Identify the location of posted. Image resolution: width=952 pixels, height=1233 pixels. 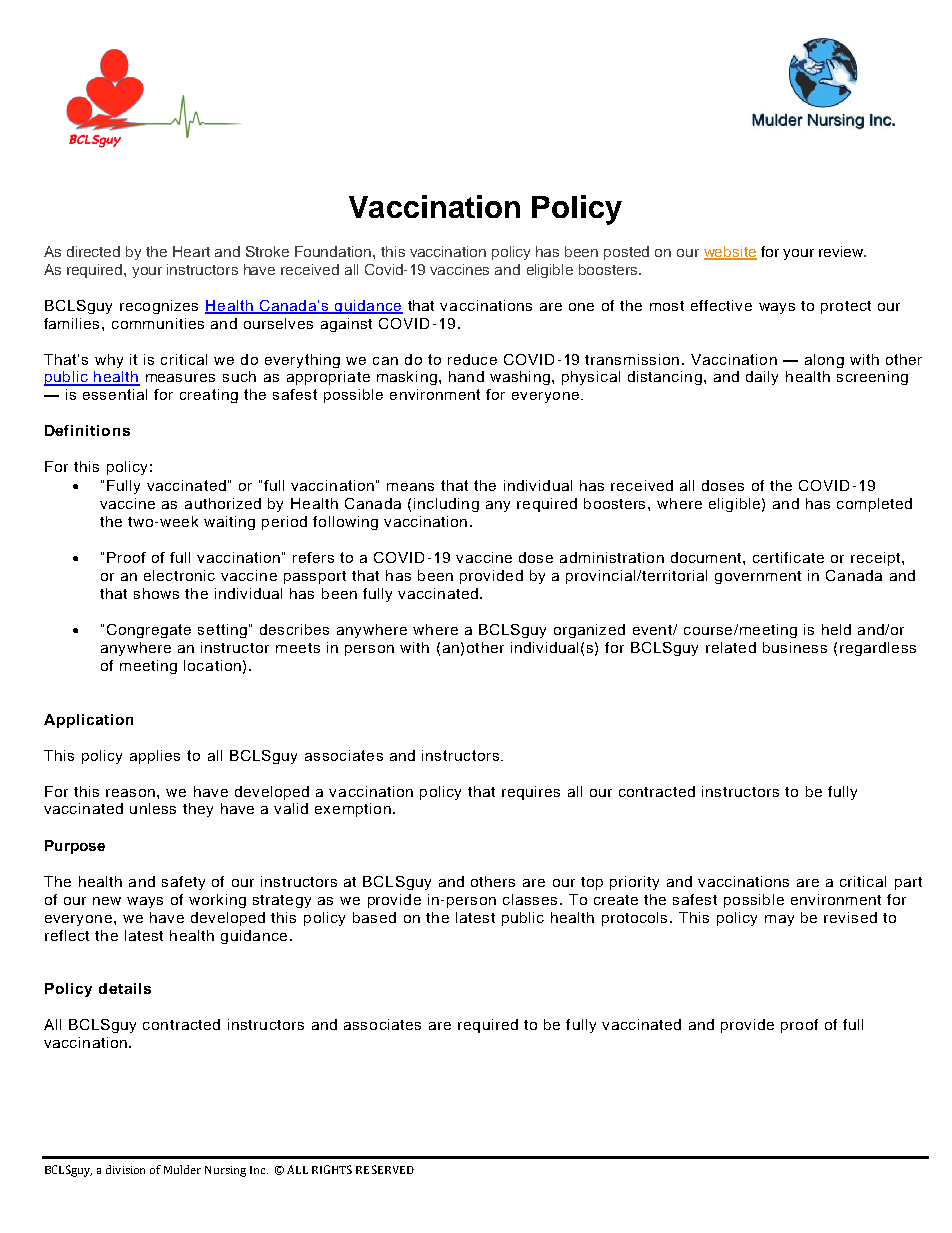
(626, 253).
